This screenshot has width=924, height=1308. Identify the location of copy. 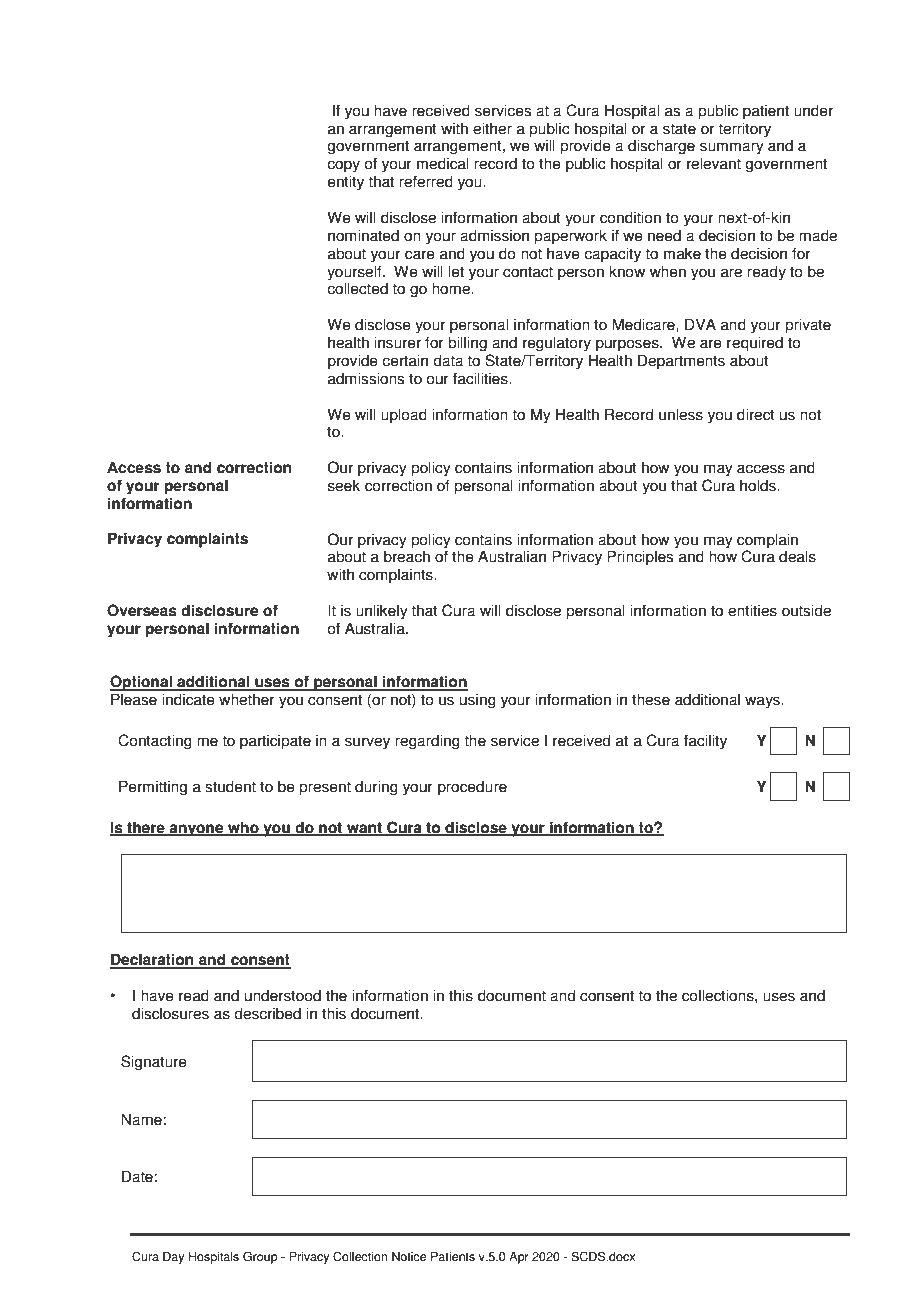
(343, 166).
